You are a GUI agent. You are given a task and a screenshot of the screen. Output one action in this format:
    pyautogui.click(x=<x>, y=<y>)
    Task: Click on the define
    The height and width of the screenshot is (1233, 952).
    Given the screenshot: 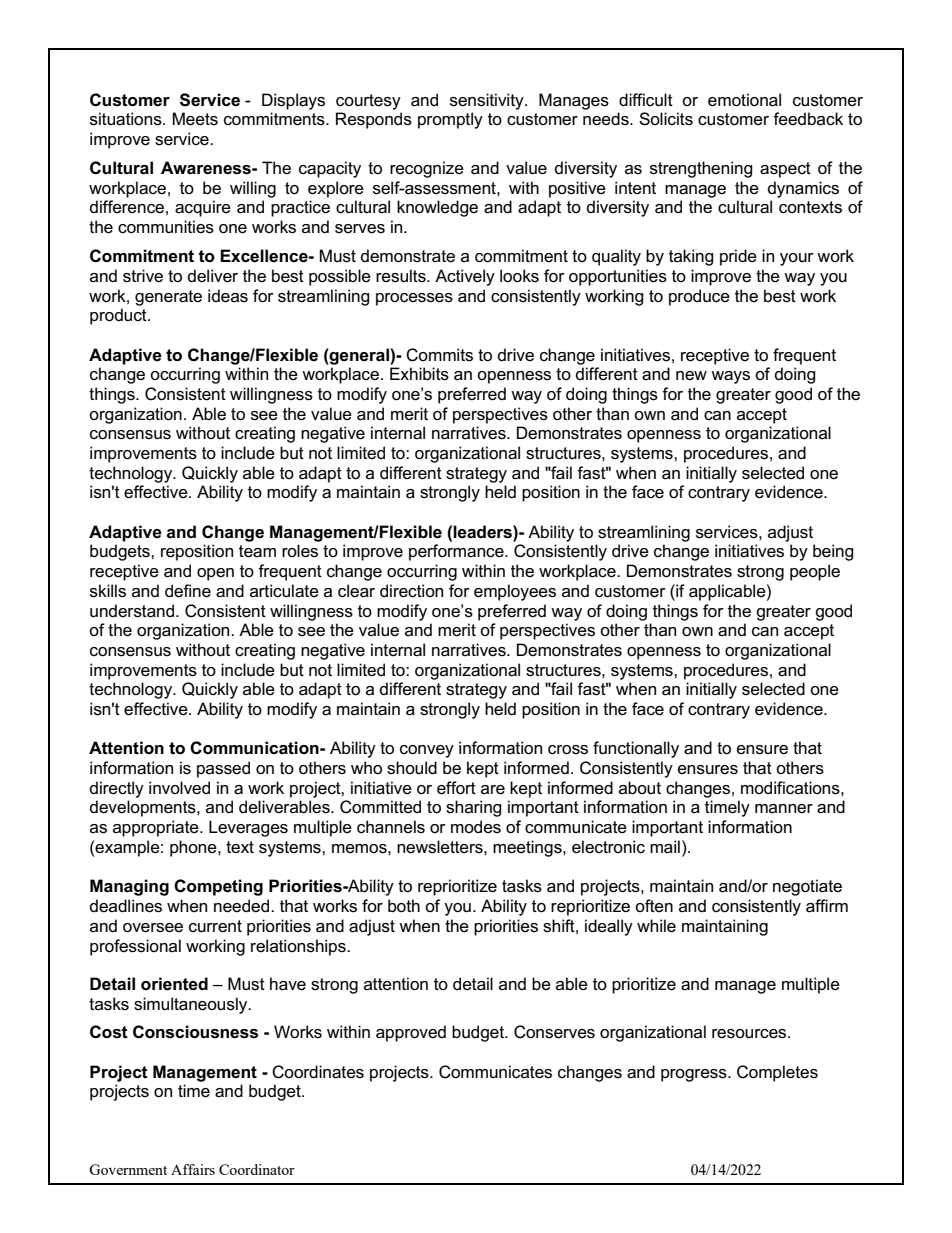 What is the action you would take?
    pyautogui.click(x=188, y=591)
